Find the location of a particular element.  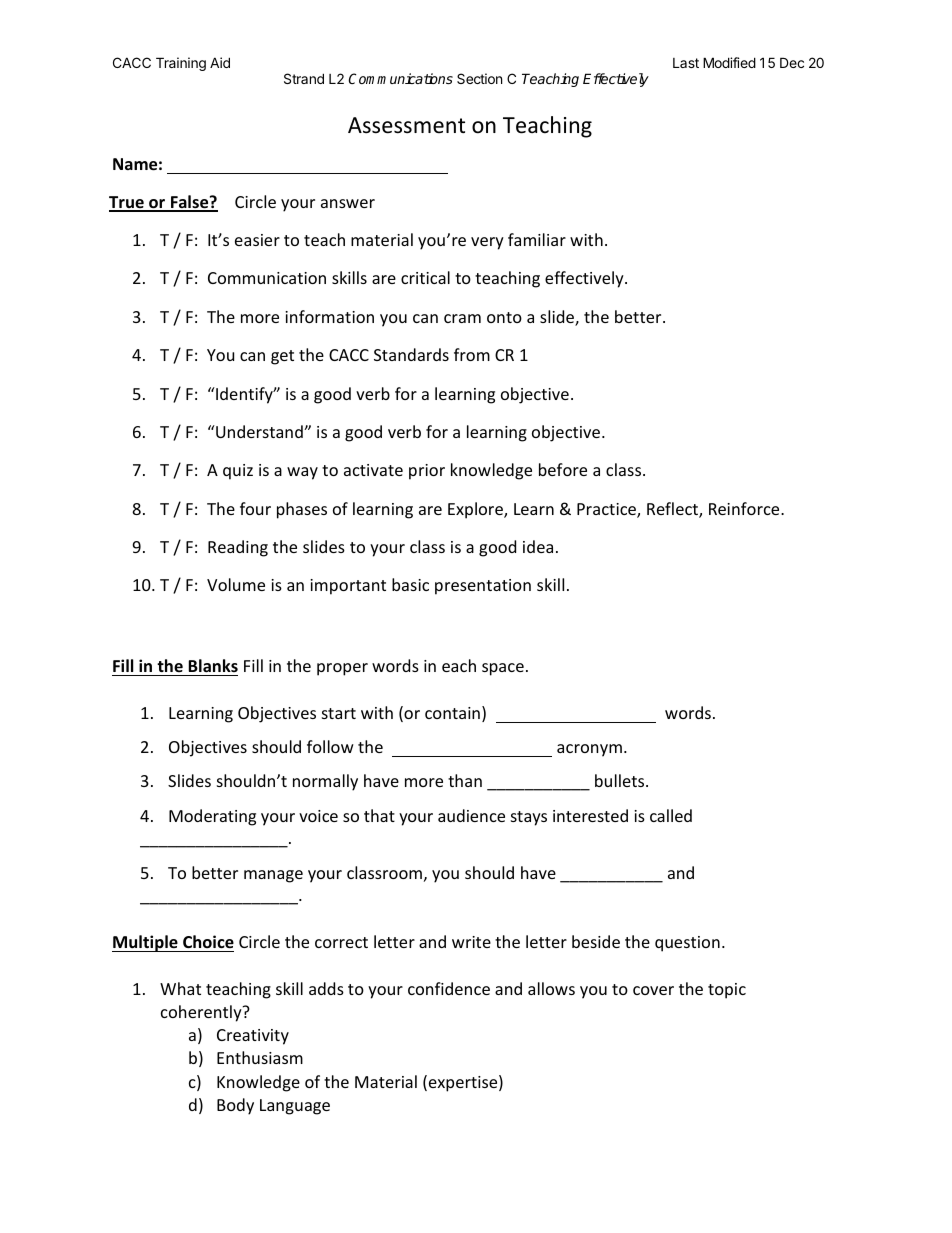

Reinforce is located at coordinates (745, 508).
